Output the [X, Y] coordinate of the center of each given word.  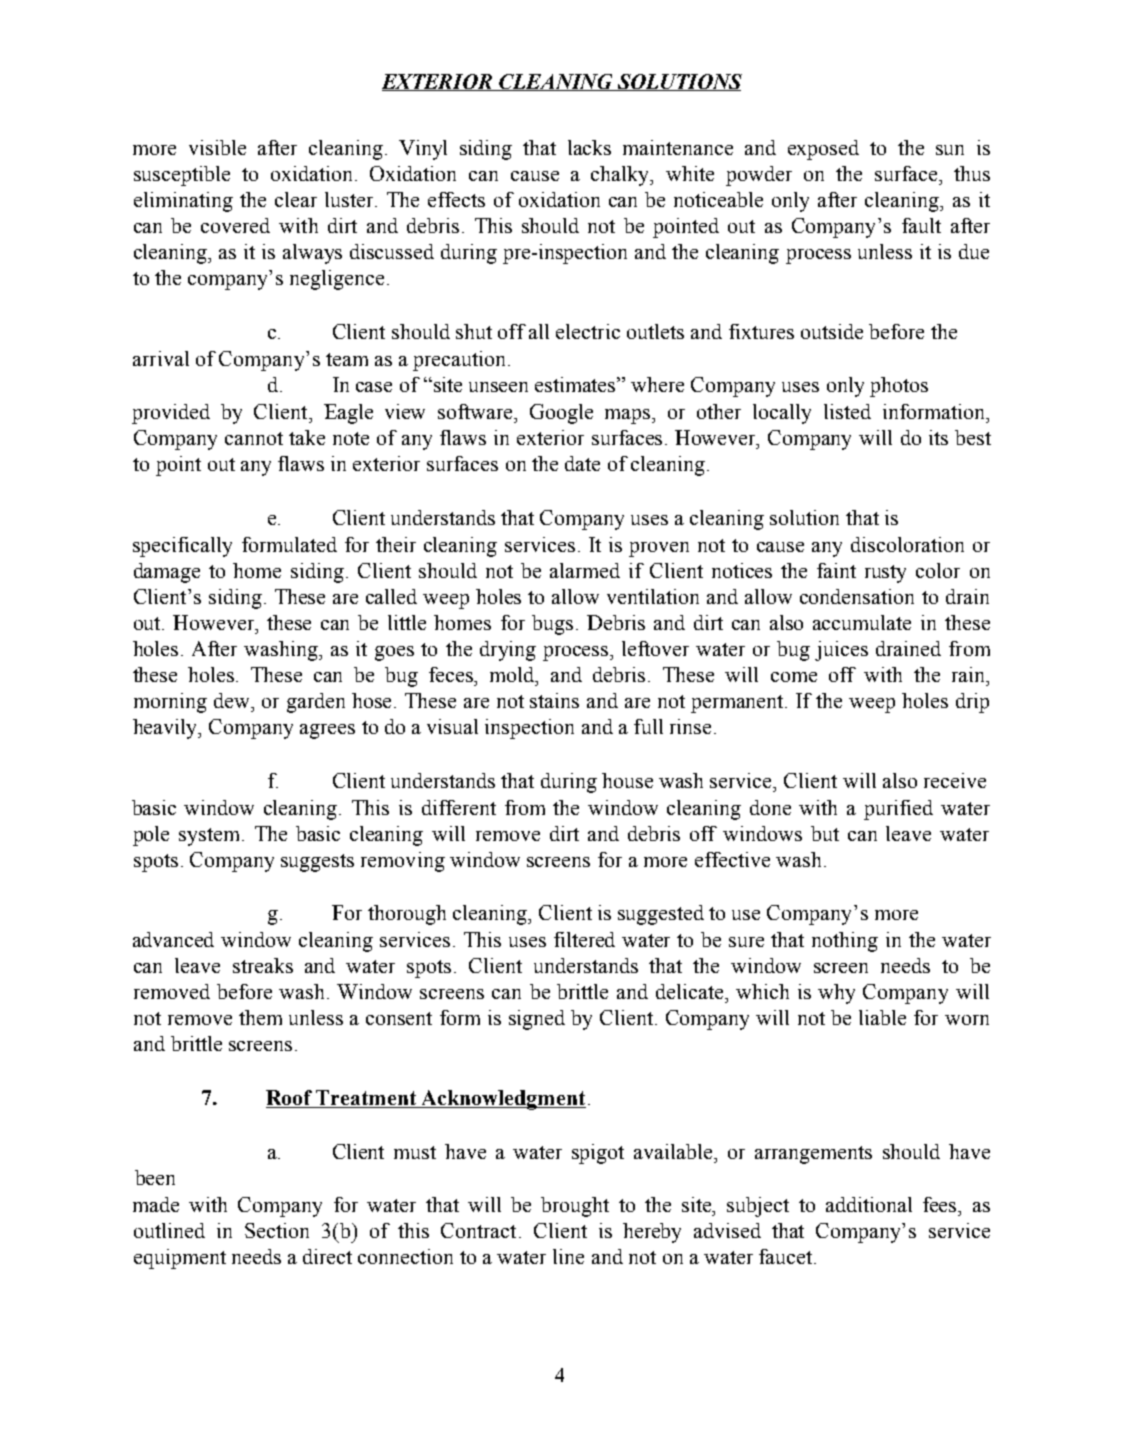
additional [869, 1204]
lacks [589, 147]
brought [575, 1207]
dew [233, 700]
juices [841, 651]
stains [554, 700]
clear [296, 199]
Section [277, 1230]
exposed [823, 150]
